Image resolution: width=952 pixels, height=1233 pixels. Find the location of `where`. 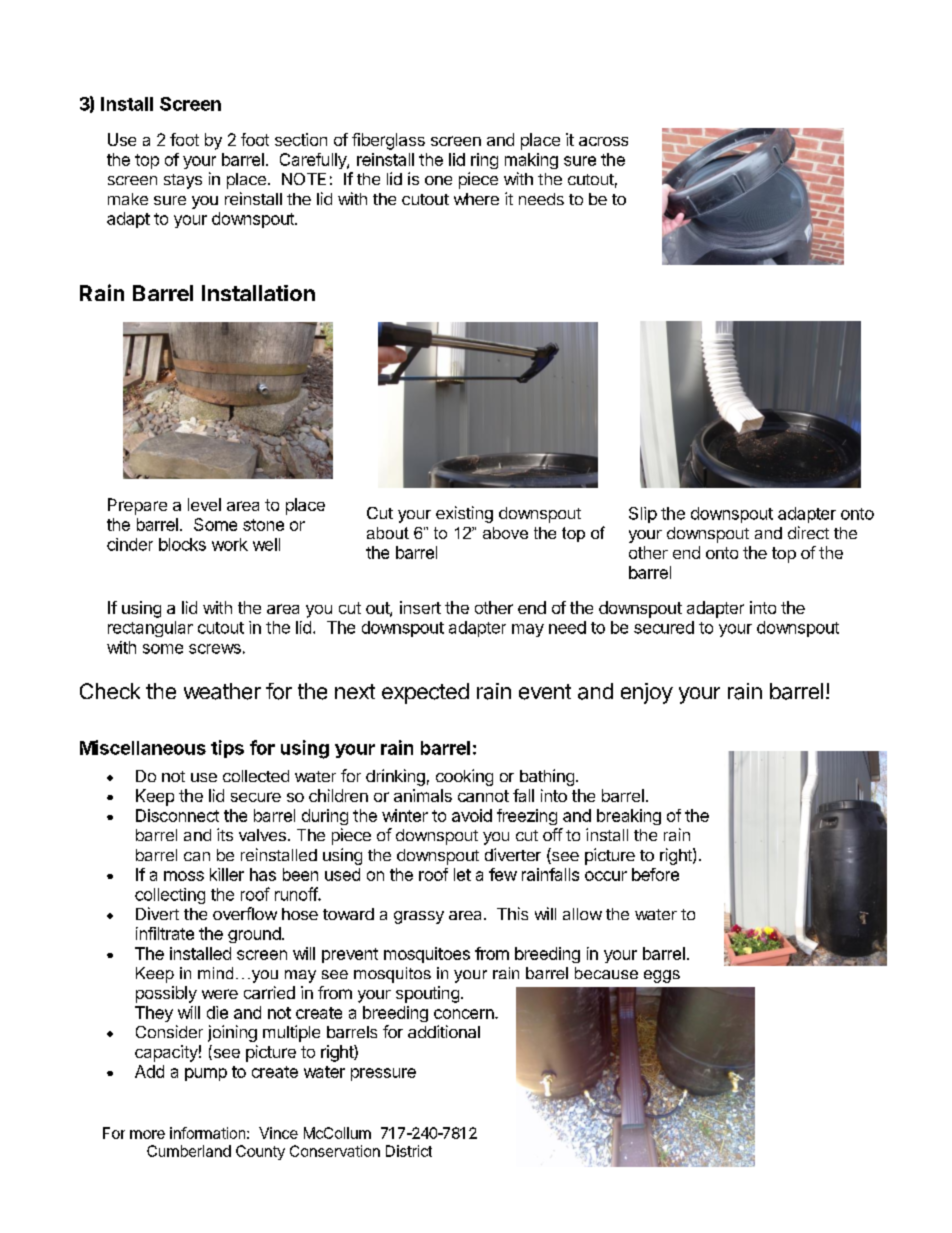

where is located at coordinates (476, 199).
